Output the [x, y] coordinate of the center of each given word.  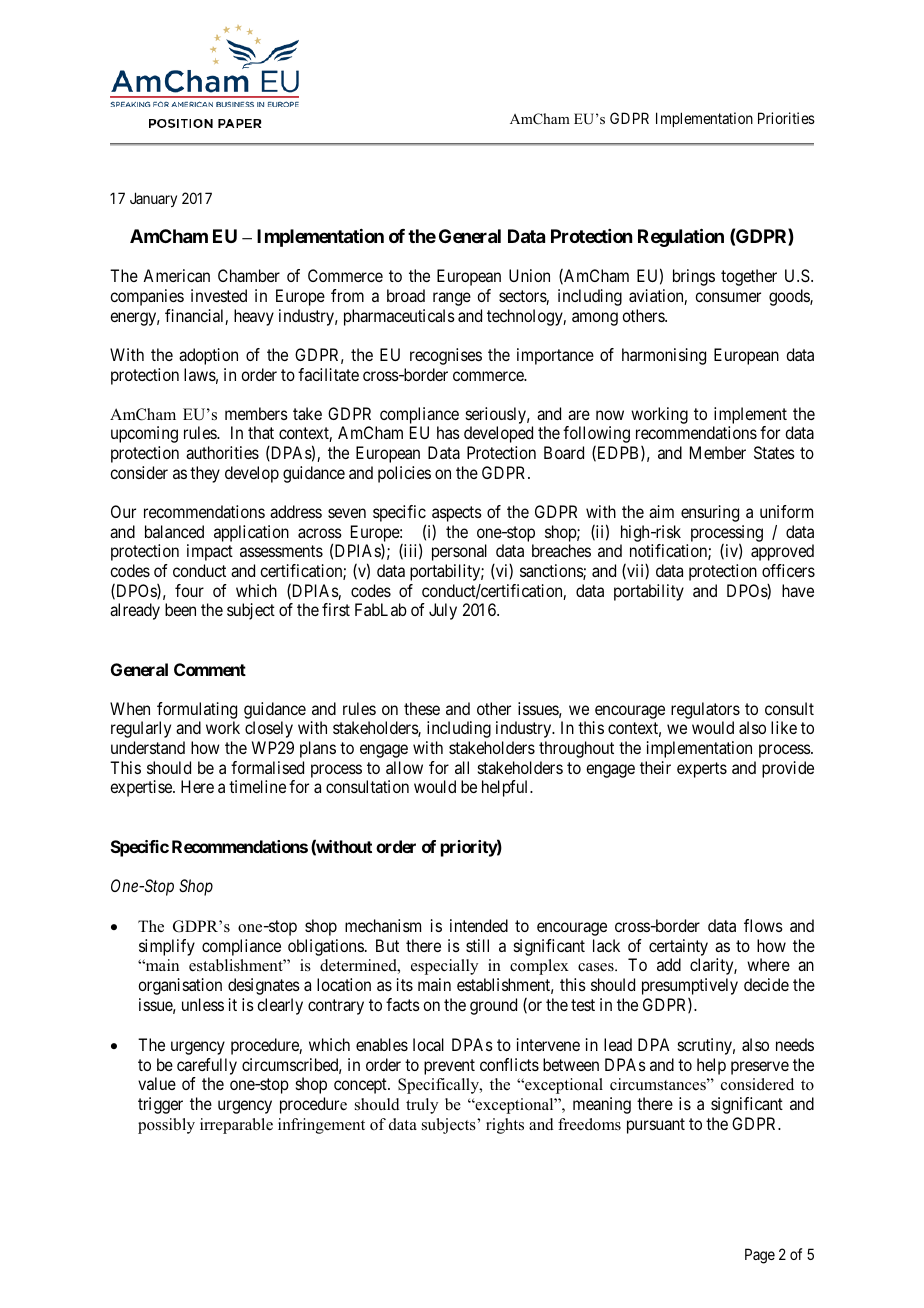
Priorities [786, 118]
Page [760, 1256]
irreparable [236, 1126]
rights [505, 1126]
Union [529, 275]
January [153, 199]
